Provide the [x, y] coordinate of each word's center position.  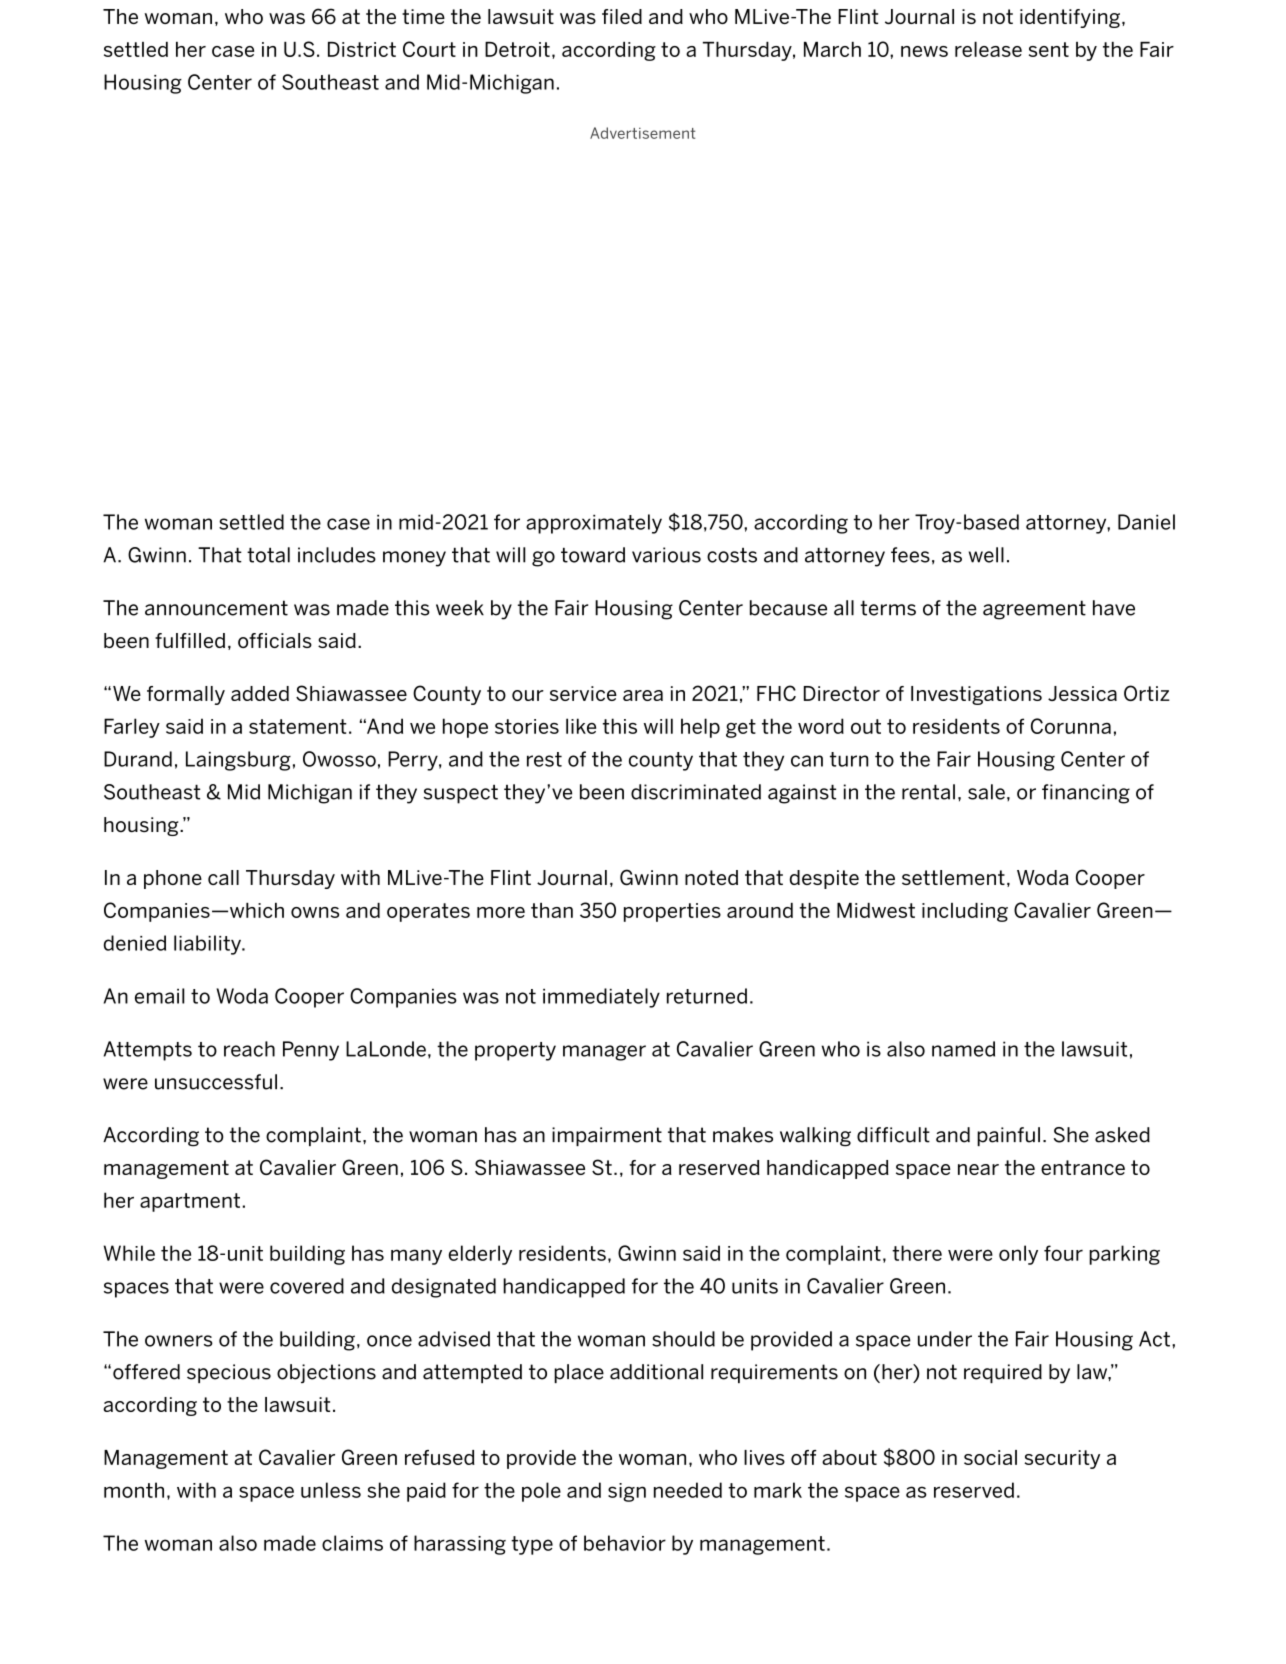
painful [1008, 1136]
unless [331, 1490]
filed [622, 16]
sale [986, 792]
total [268, 555]
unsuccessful [216, 1082]
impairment [607, 1136]
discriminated [696, 792]
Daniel [1146, 522]
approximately [594, 524]
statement [298, 726]
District [362, 49]
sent [1049, 49]
